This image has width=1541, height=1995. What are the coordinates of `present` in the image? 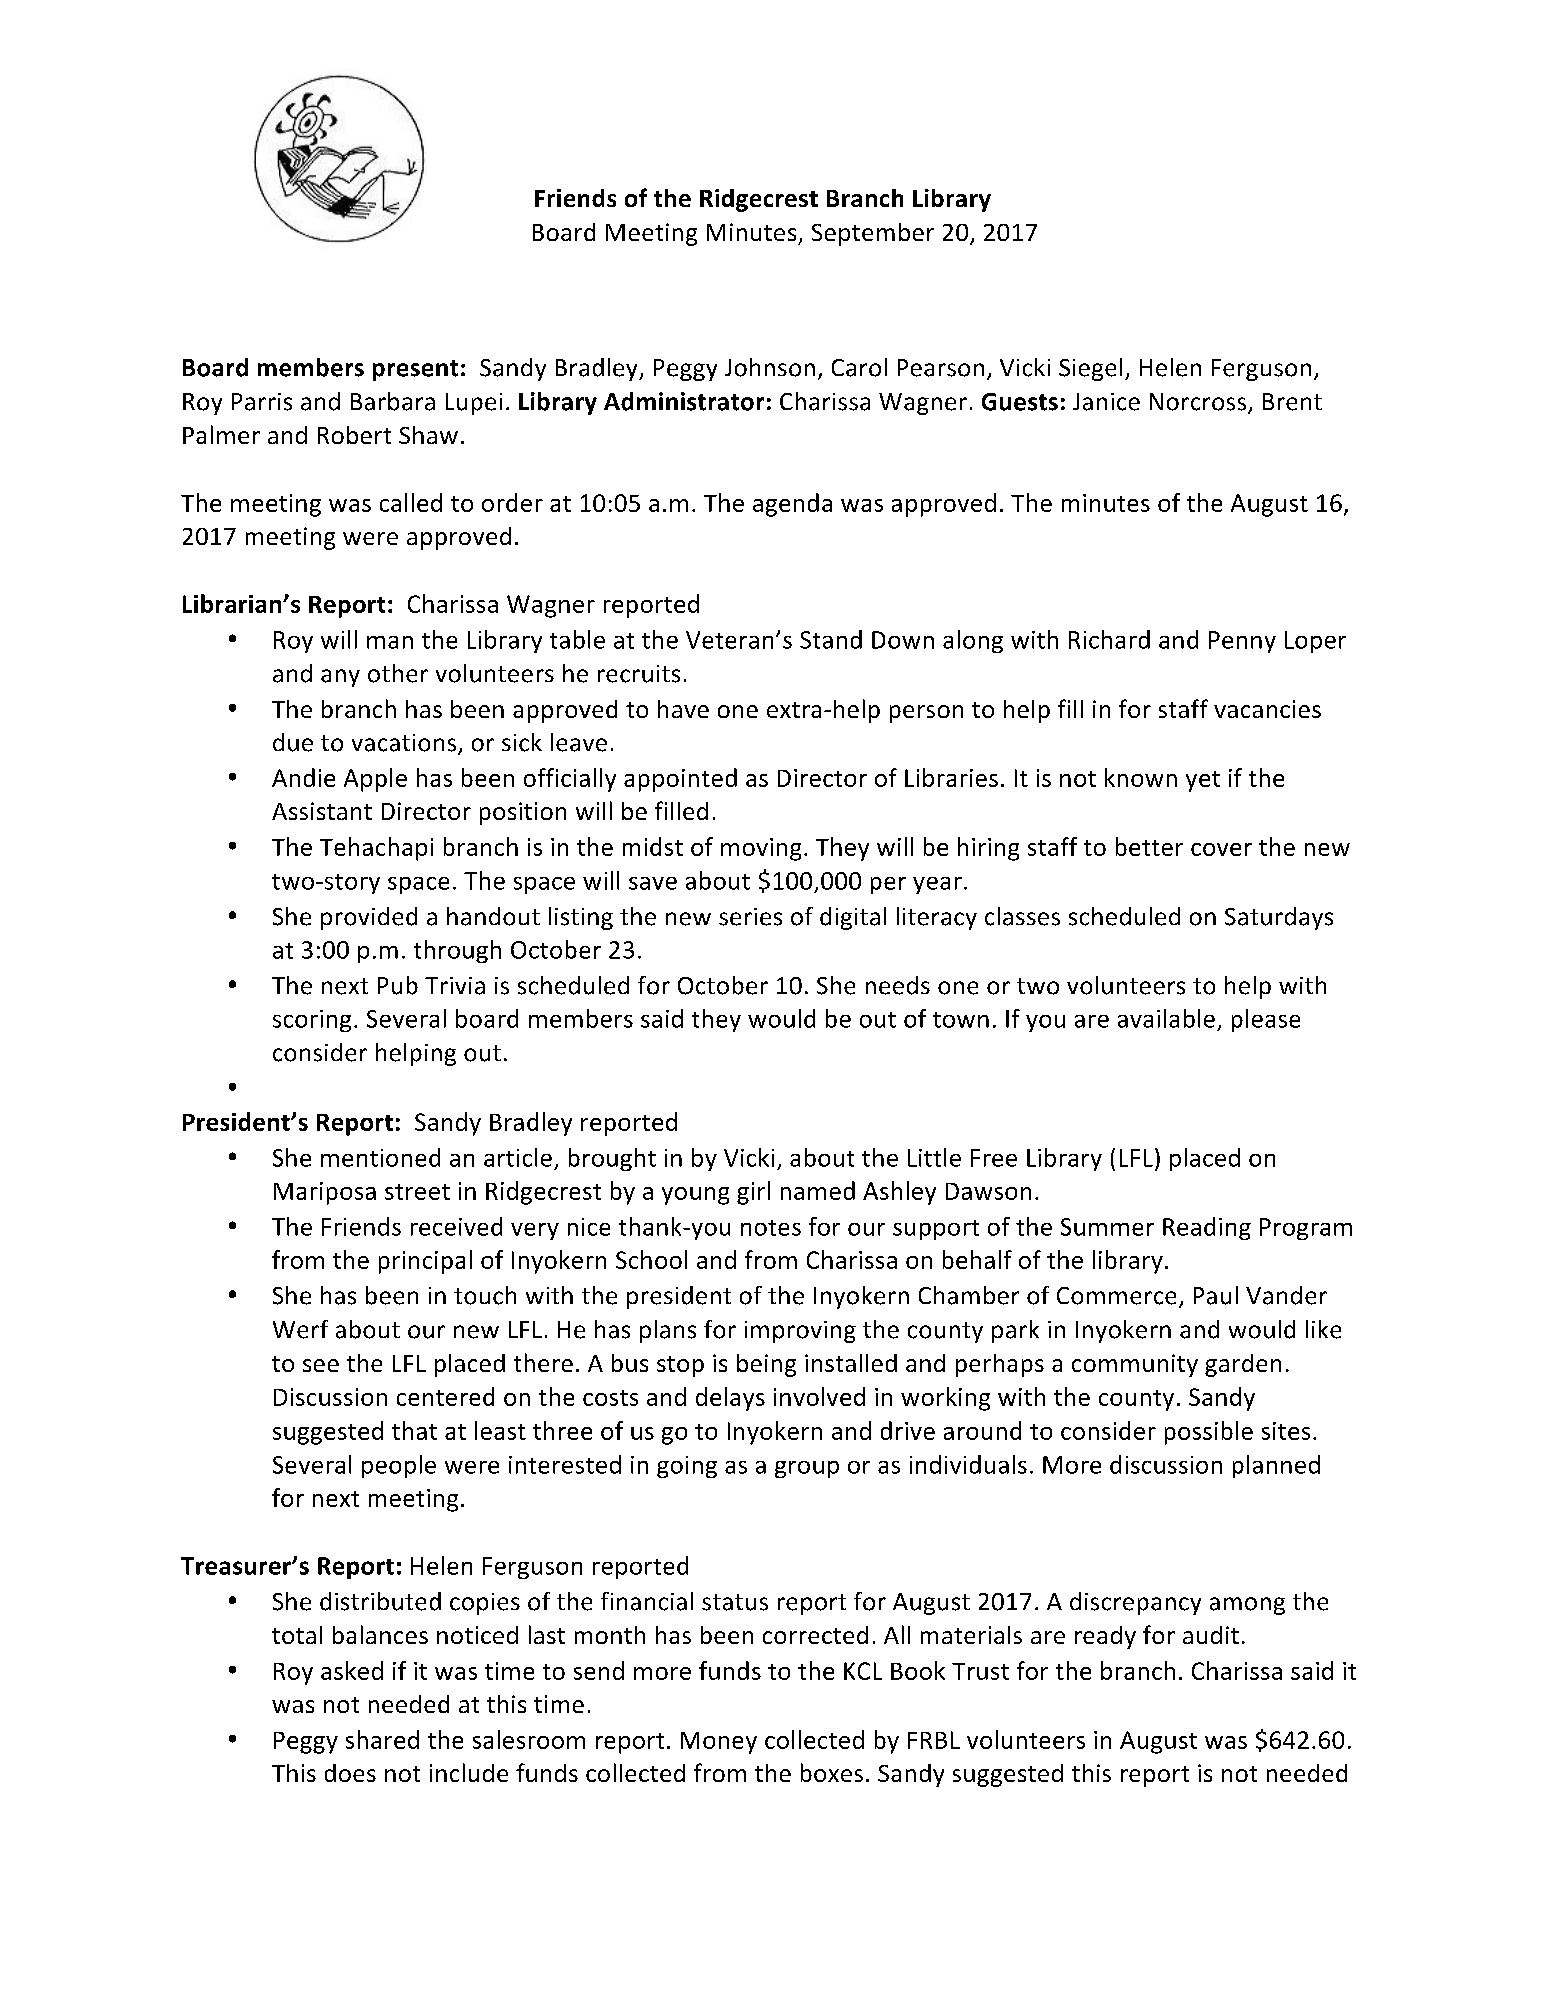 It's located at (415, 370).
